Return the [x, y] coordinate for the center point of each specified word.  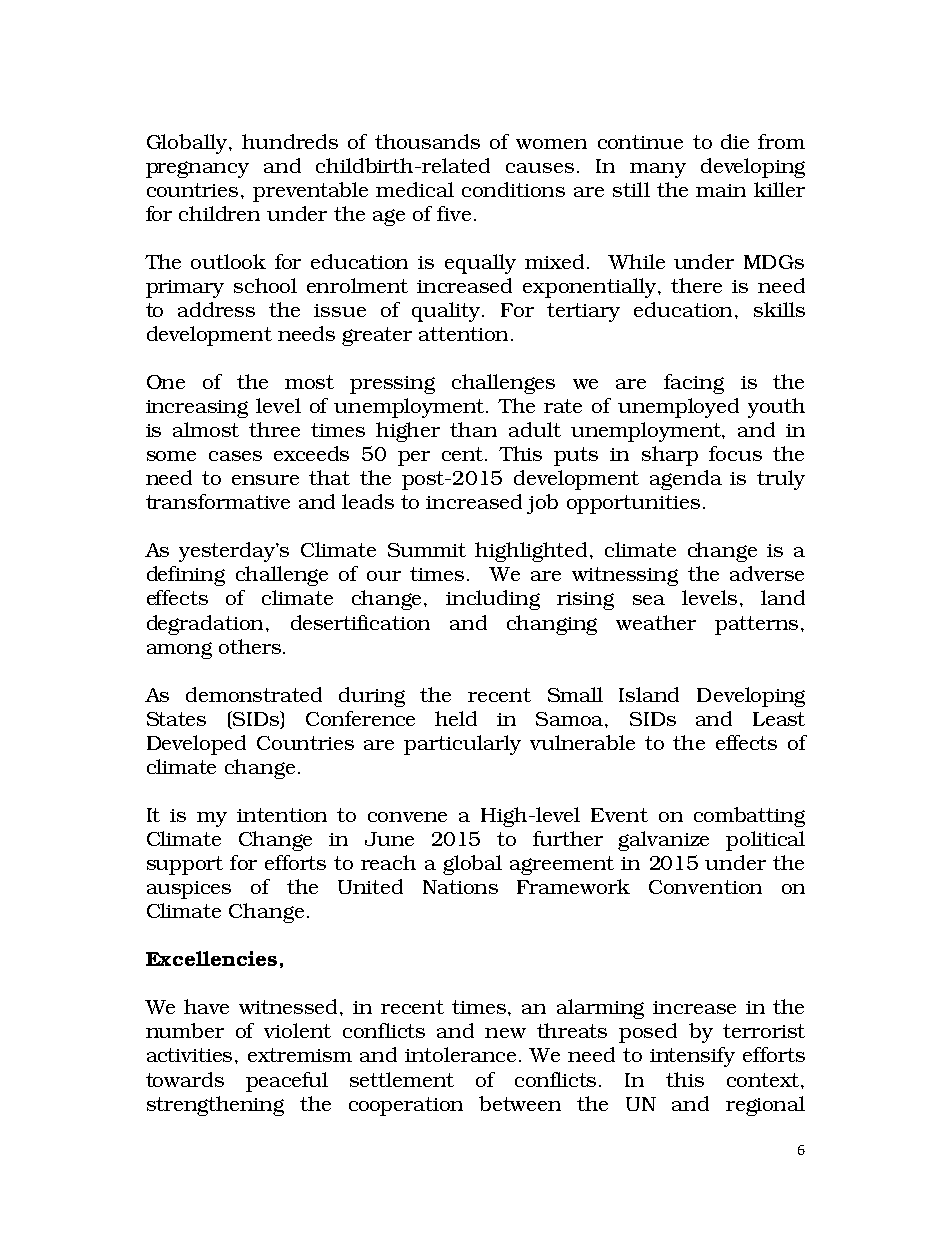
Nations [460, 887]
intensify [692, 1057]
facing [694, 384]
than [473, 429]
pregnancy [197, 169]
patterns [756, 625]
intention [282, 815]
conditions [513, 189]
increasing [197, 409]
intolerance [460, 1054]
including [493, 600]
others [251, 646]
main [721, 190]
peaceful [287, 1082]
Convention [705, 887]
